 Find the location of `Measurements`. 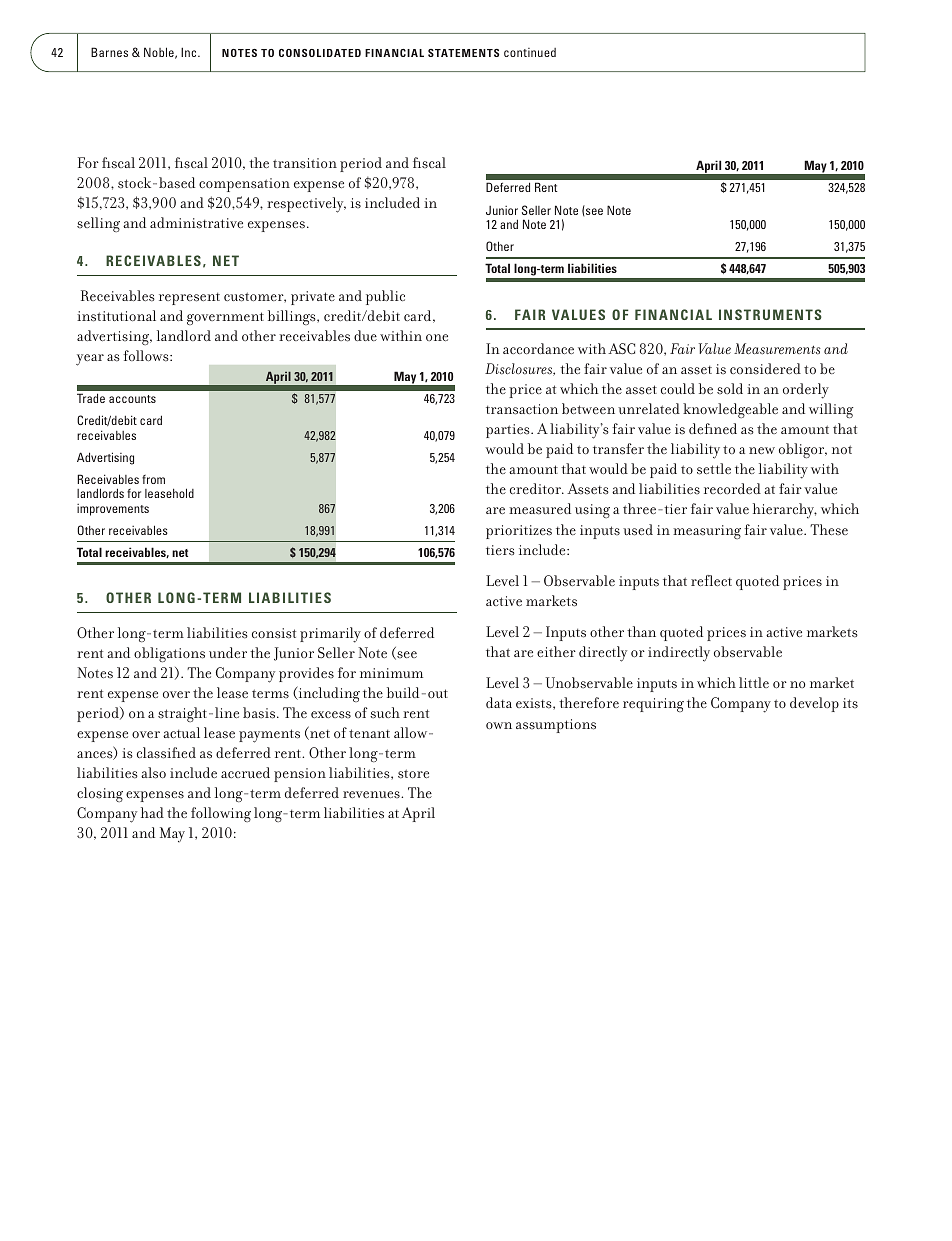

Measurements is located at coordinates (777, 349).
